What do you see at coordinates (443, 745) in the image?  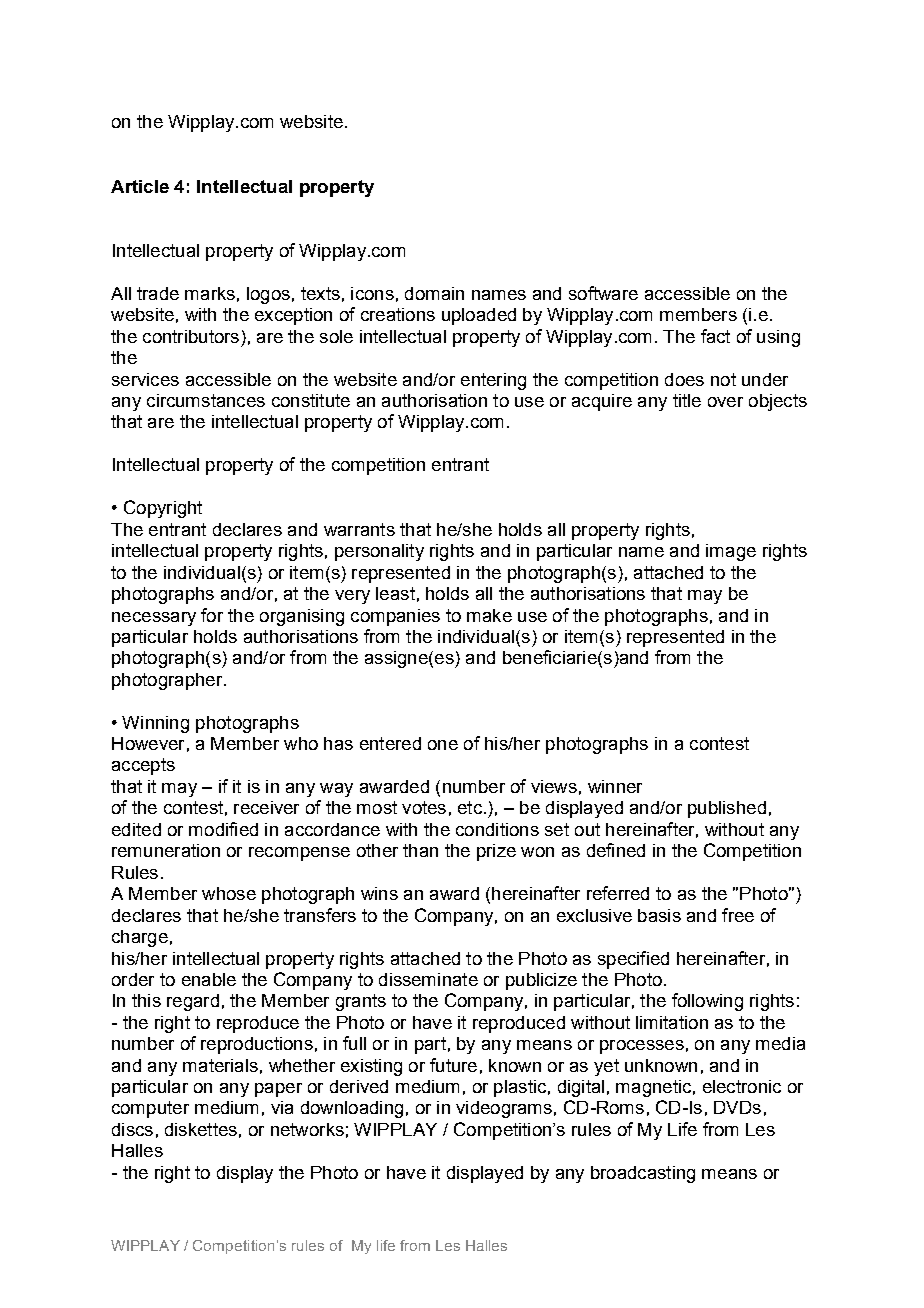 I see `one` at bounding box center [443, 745].
